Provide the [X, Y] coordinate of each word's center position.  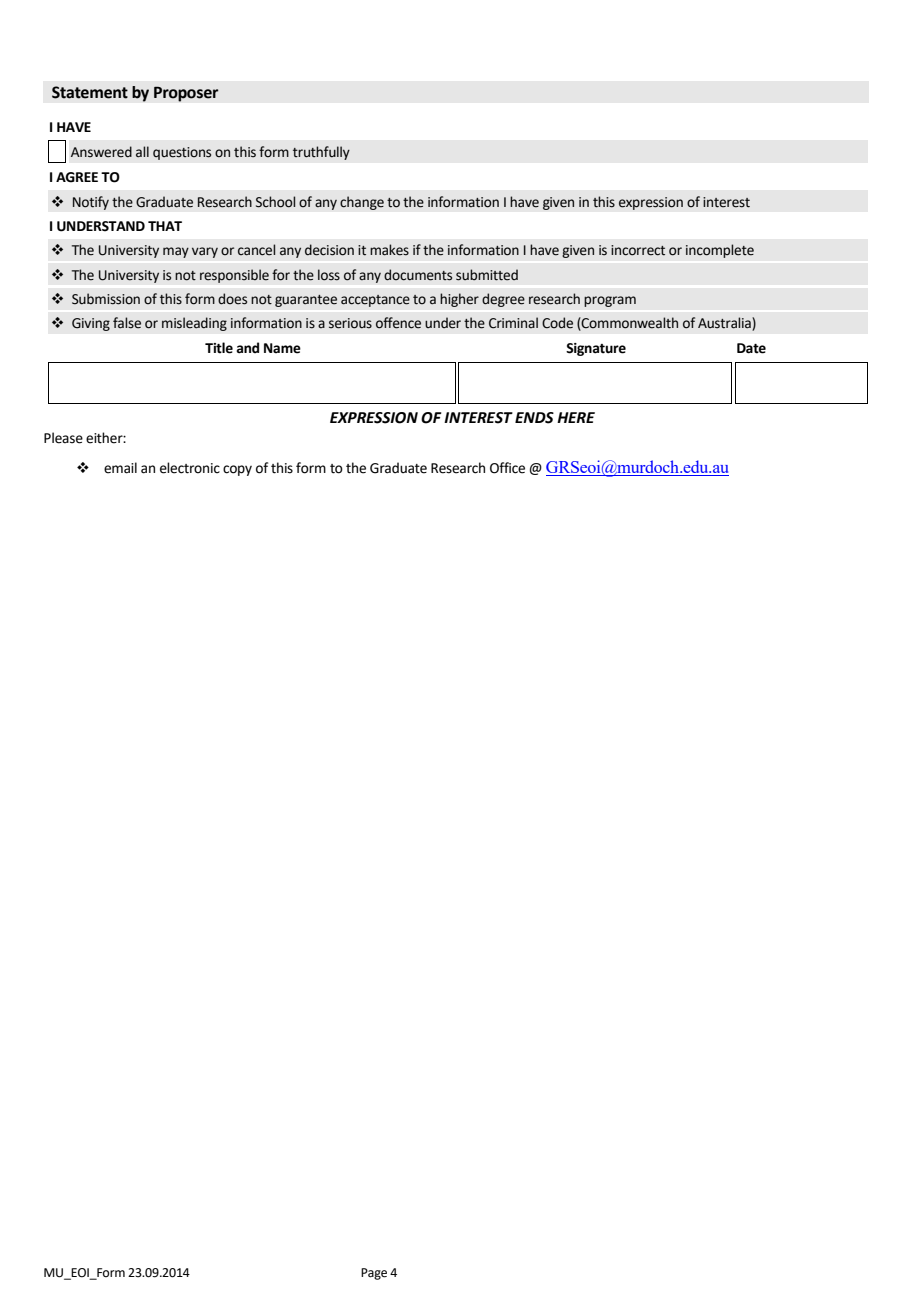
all [142, 152]
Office [507, 468]
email [120, 468]
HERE [576, 417]
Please [63, 438]
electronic [190, 468]
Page [374, 1274]
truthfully [321, 153]
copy [237, 470]
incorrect [638, 250]
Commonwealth [629, 324]
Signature [596, 349]
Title [219, 348]
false [127, 323]
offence [398, 323]
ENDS [534, 418]
